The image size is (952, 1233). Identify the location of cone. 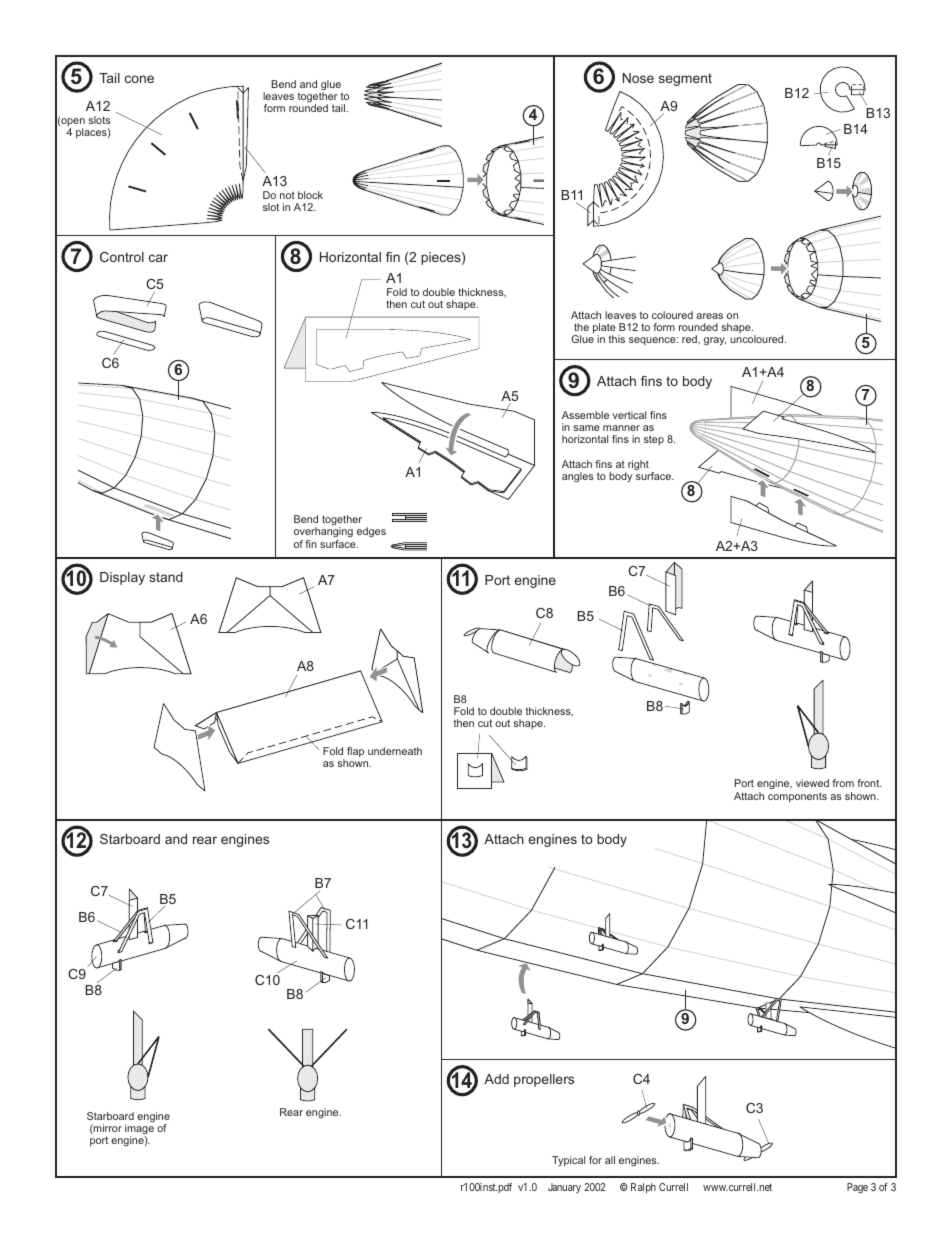
(139, 79).
